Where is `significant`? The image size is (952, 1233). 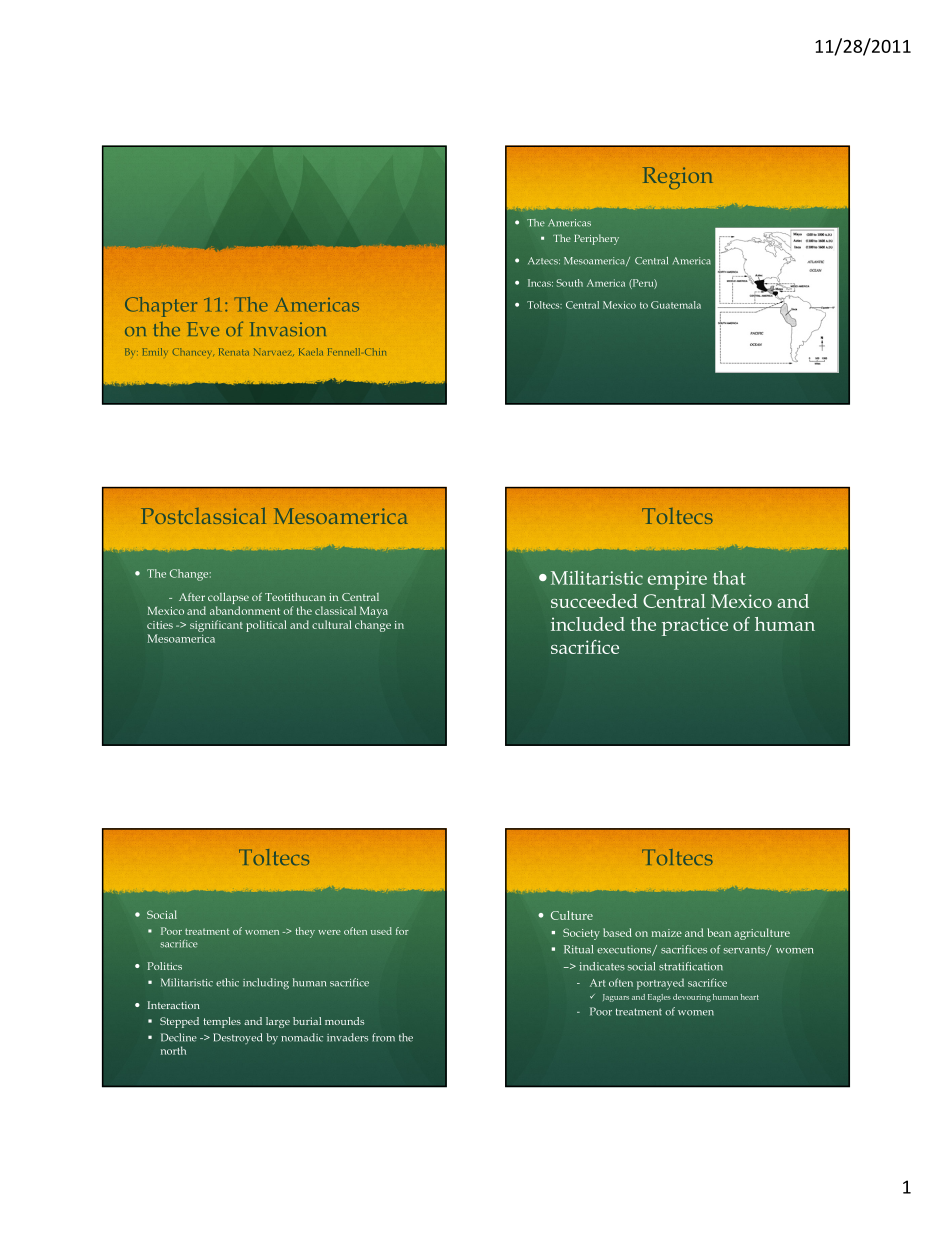
significant is located at coordinates (216, 626).
